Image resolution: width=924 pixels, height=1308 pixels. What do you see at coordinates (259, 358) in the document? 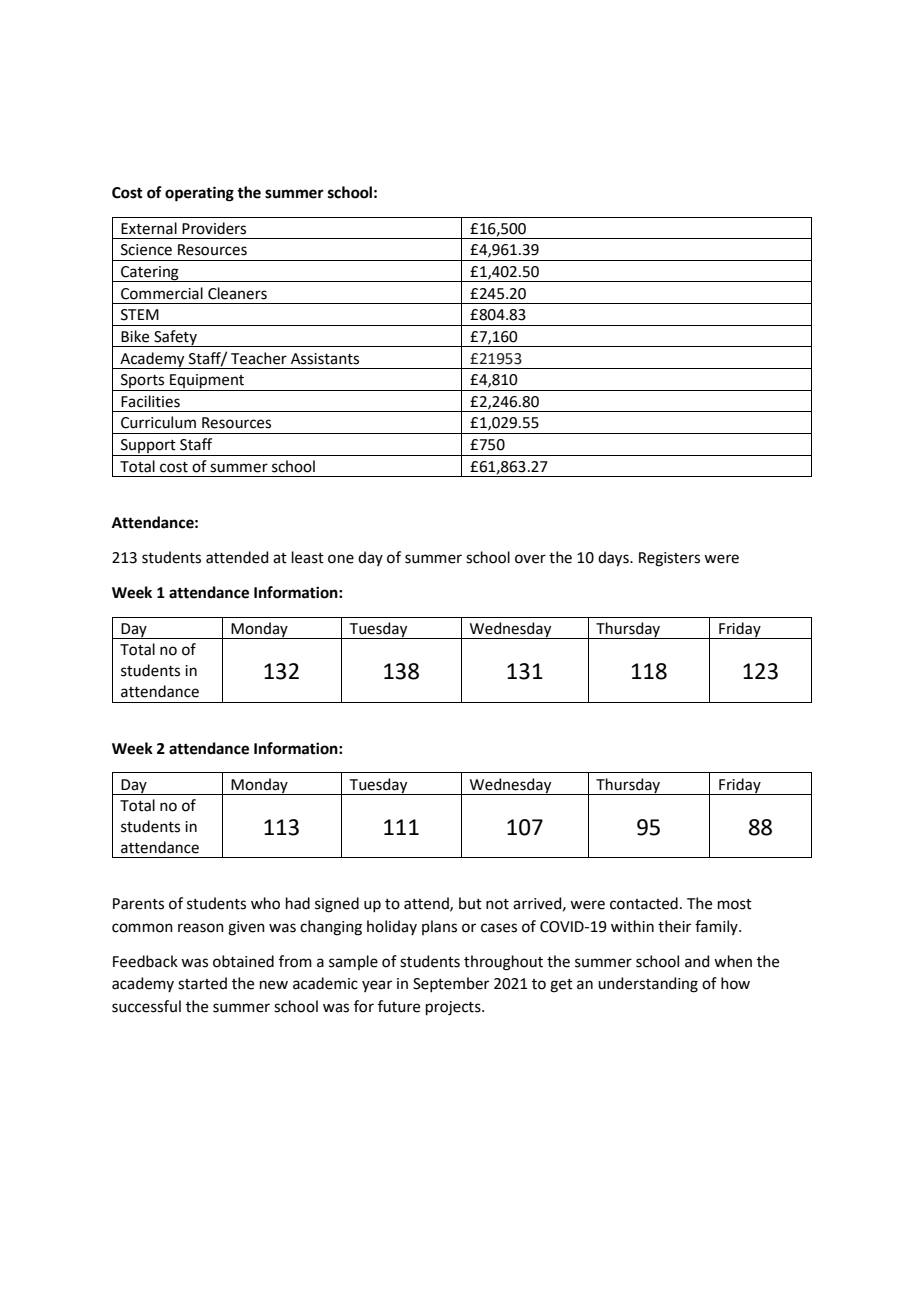
I see `Teacher` at bounding box center [259, 358].
